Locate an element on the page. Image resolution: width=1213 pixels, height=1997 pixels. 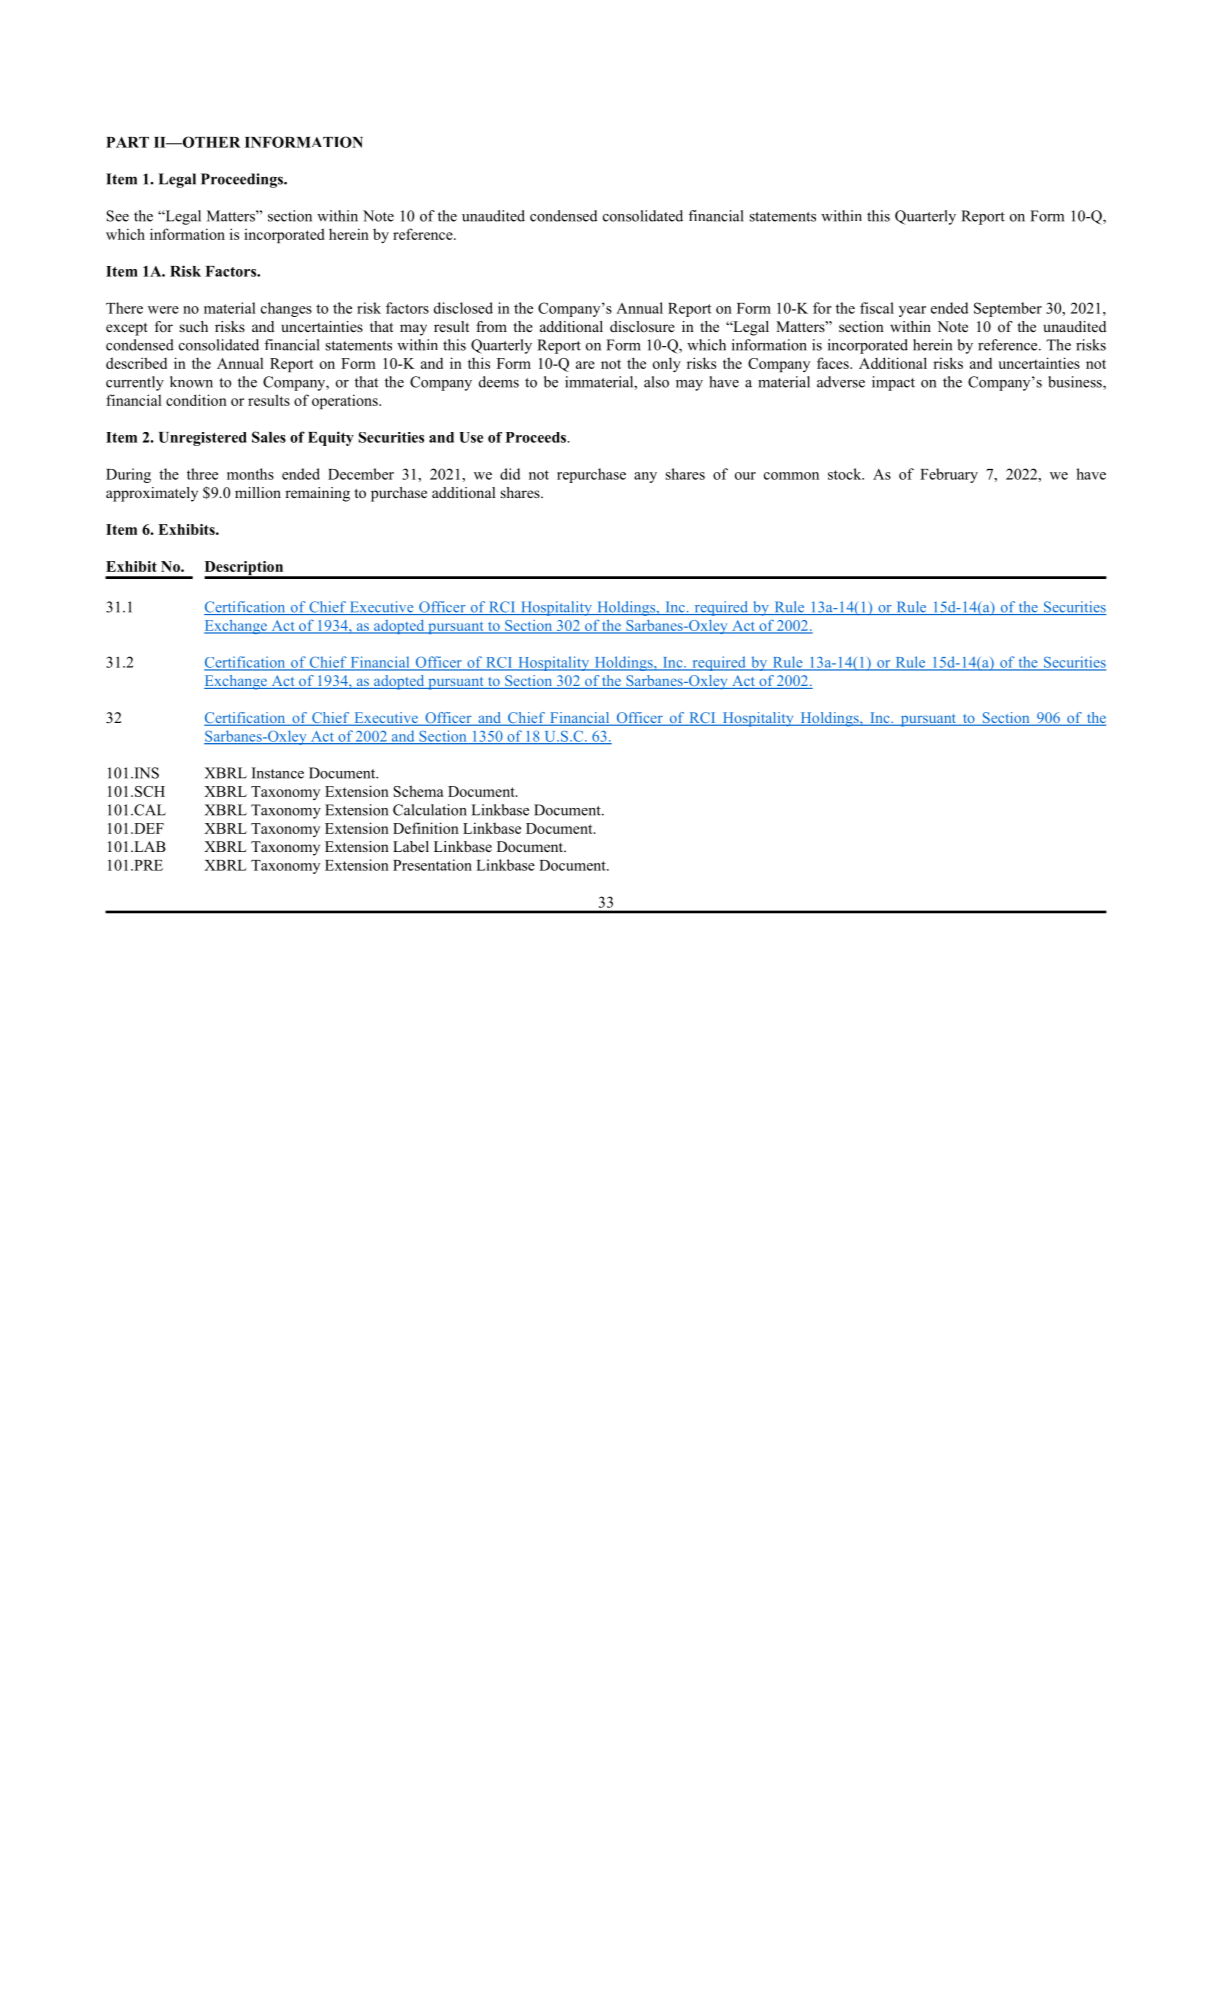
Label is located at coordinates (411, 846).
